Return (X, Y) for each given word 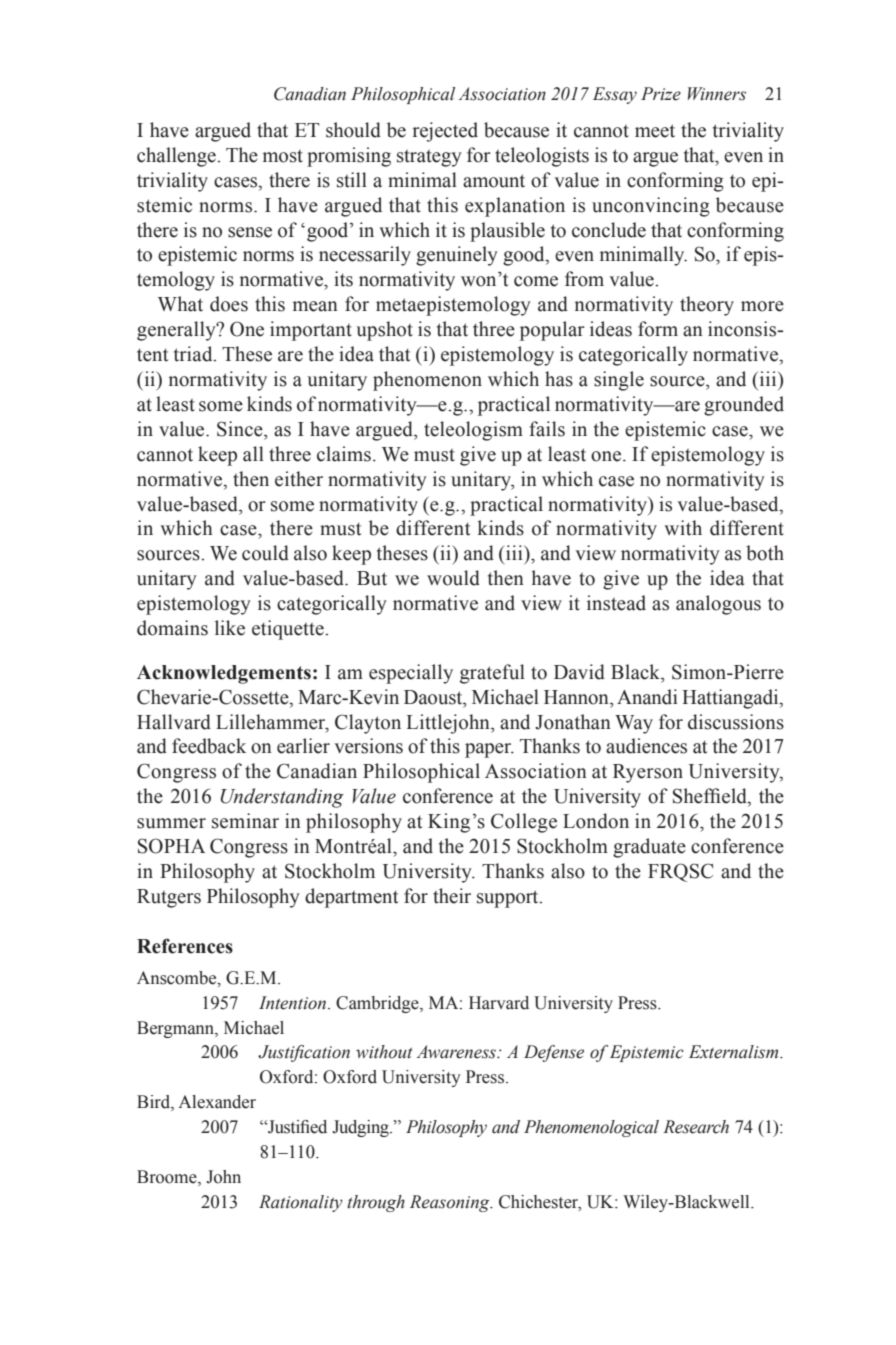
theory (707, 306)
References (185, 946)
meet (655, 131)
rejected (445, 132)
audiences (646, 746)
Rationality (301, 1203)
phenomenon (427, 381)
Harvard (499, 1003)
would (453, 578)
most (283, 156)
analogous (718, 605)
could (265, 553)
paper (489, 750)
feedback (209, 746)
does (229, 304)
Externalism (735, 1052)
